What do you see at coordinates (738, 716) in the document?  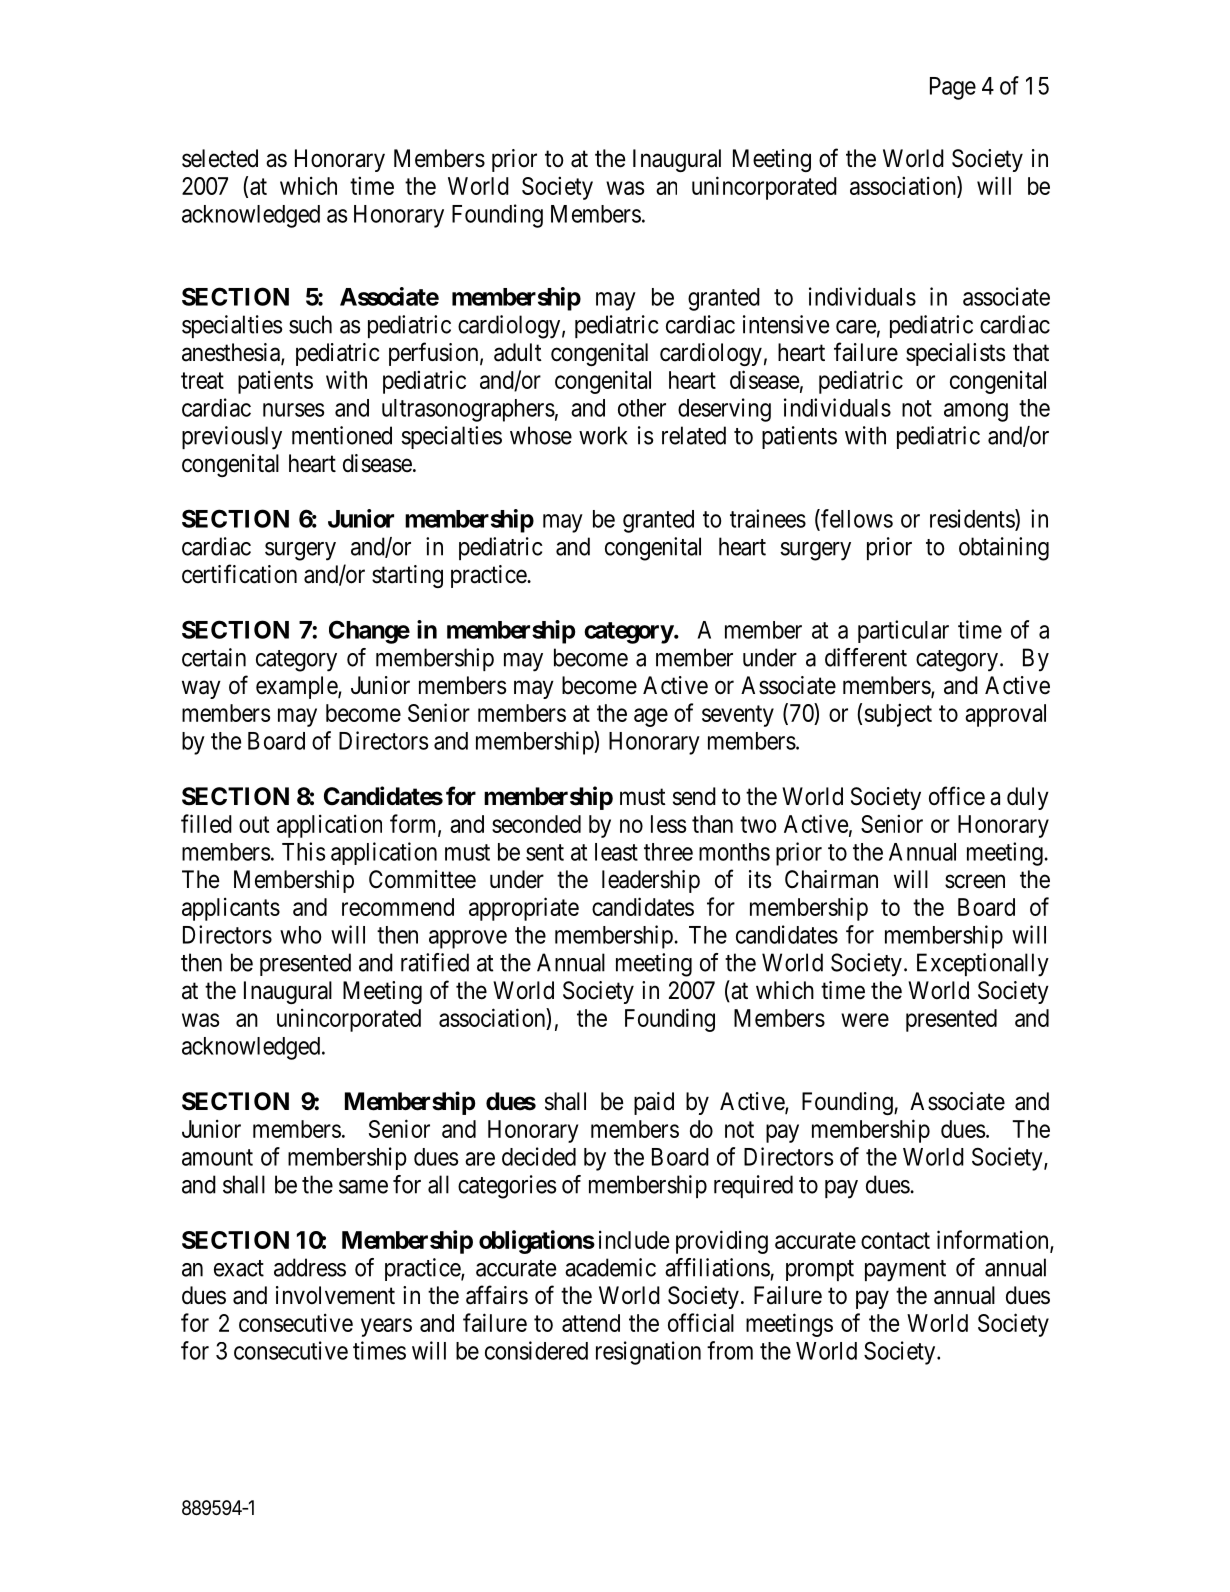 I see `seventy` at bounding box center [738, 716].
